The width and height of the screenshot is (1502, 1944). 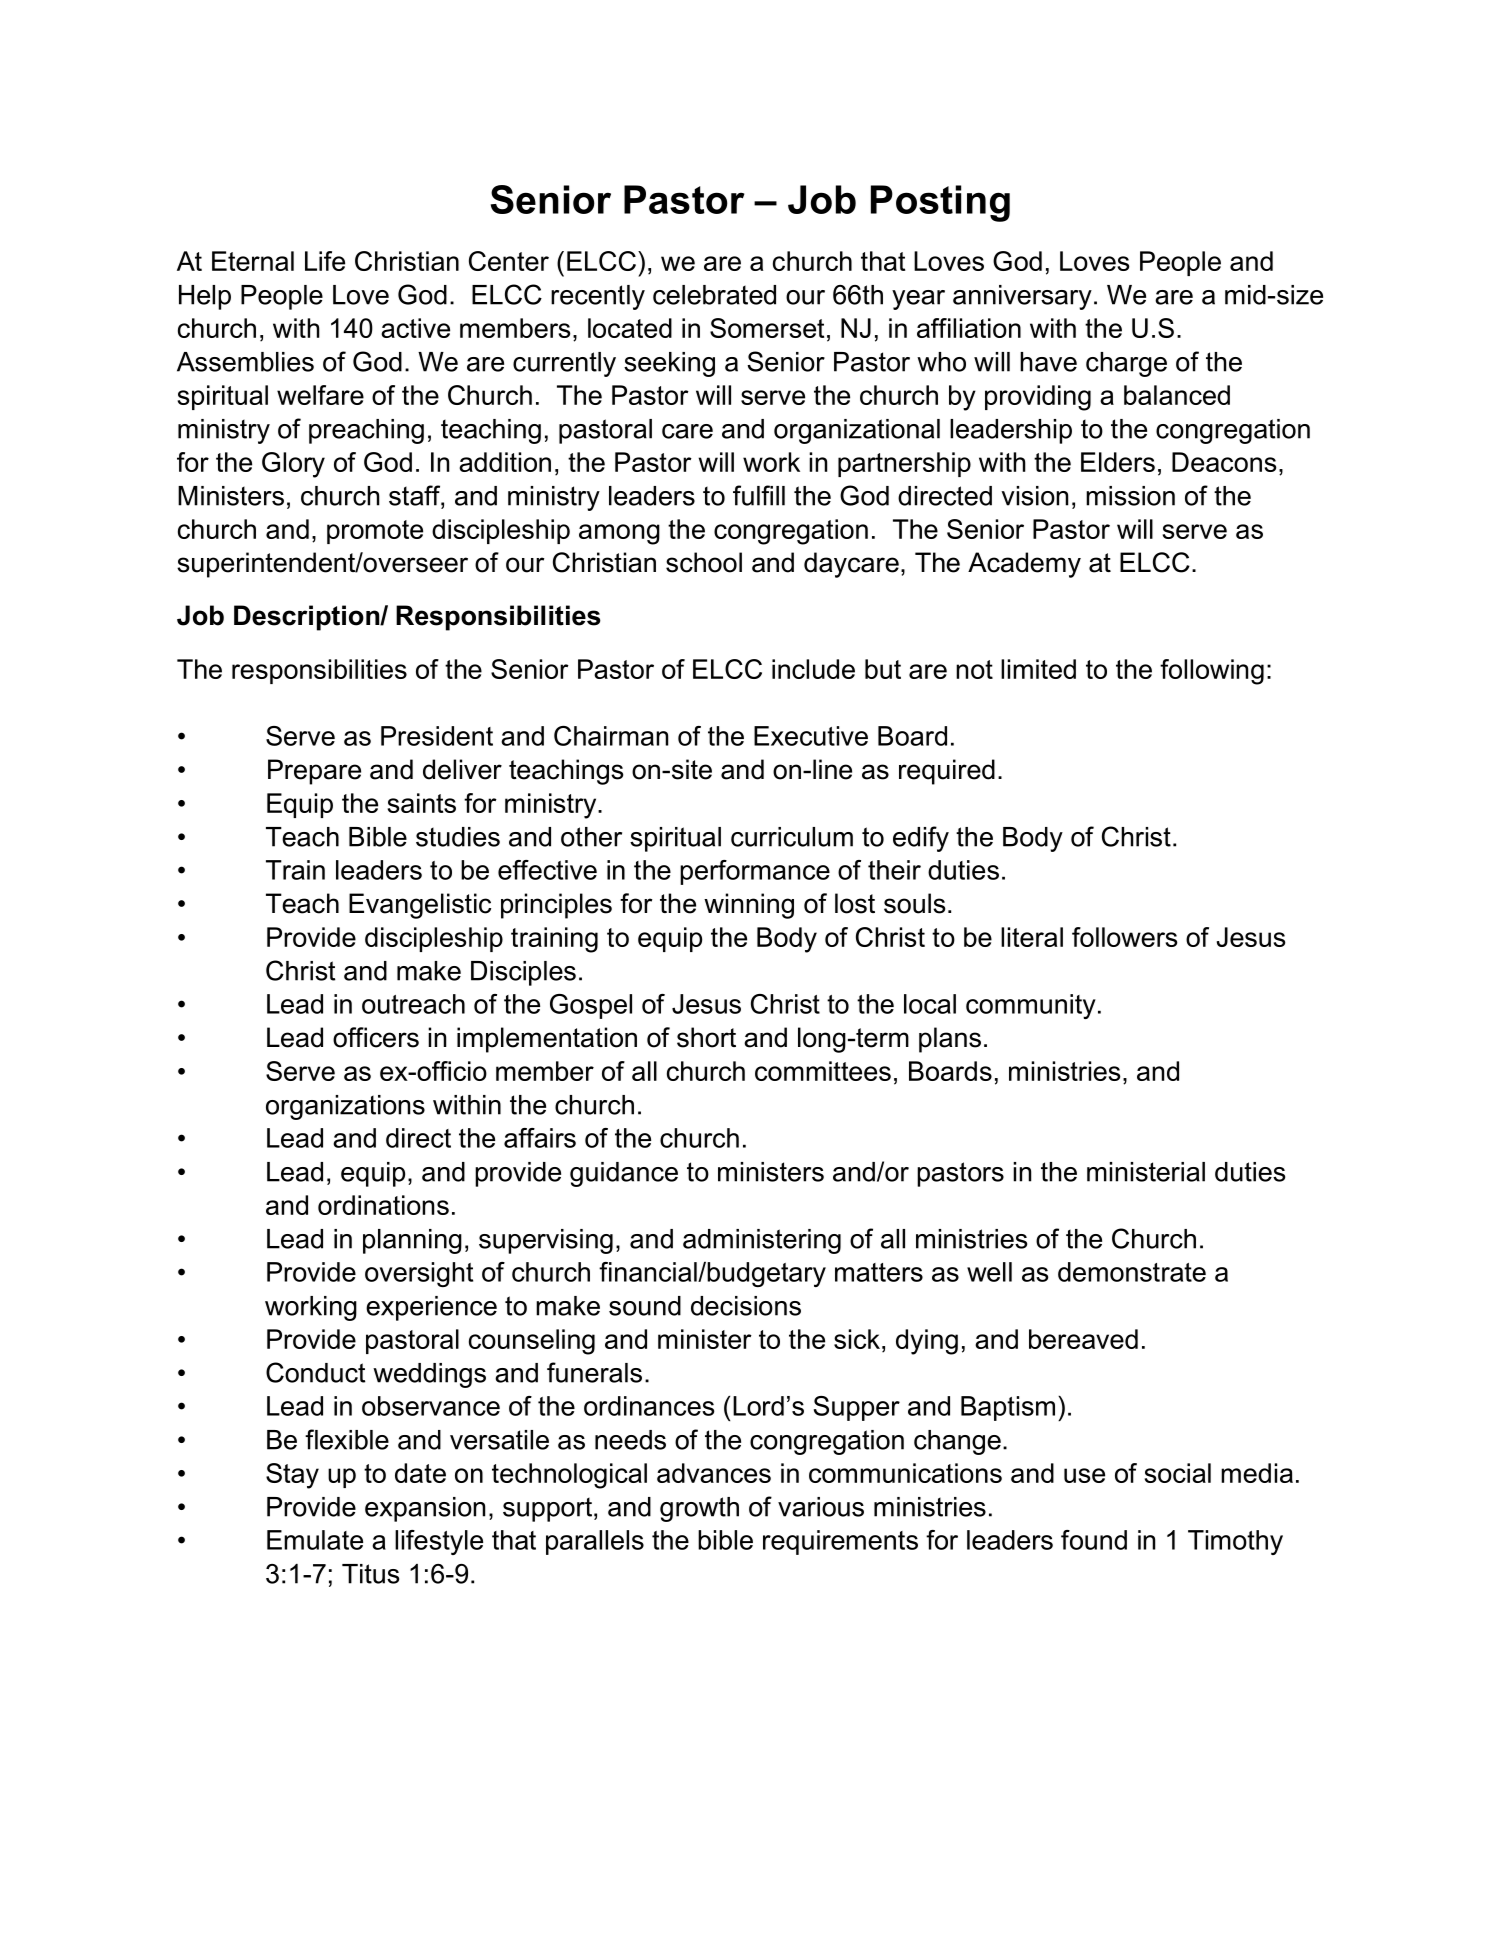 I want to click on organizations, so click(x=345, y=1107).
